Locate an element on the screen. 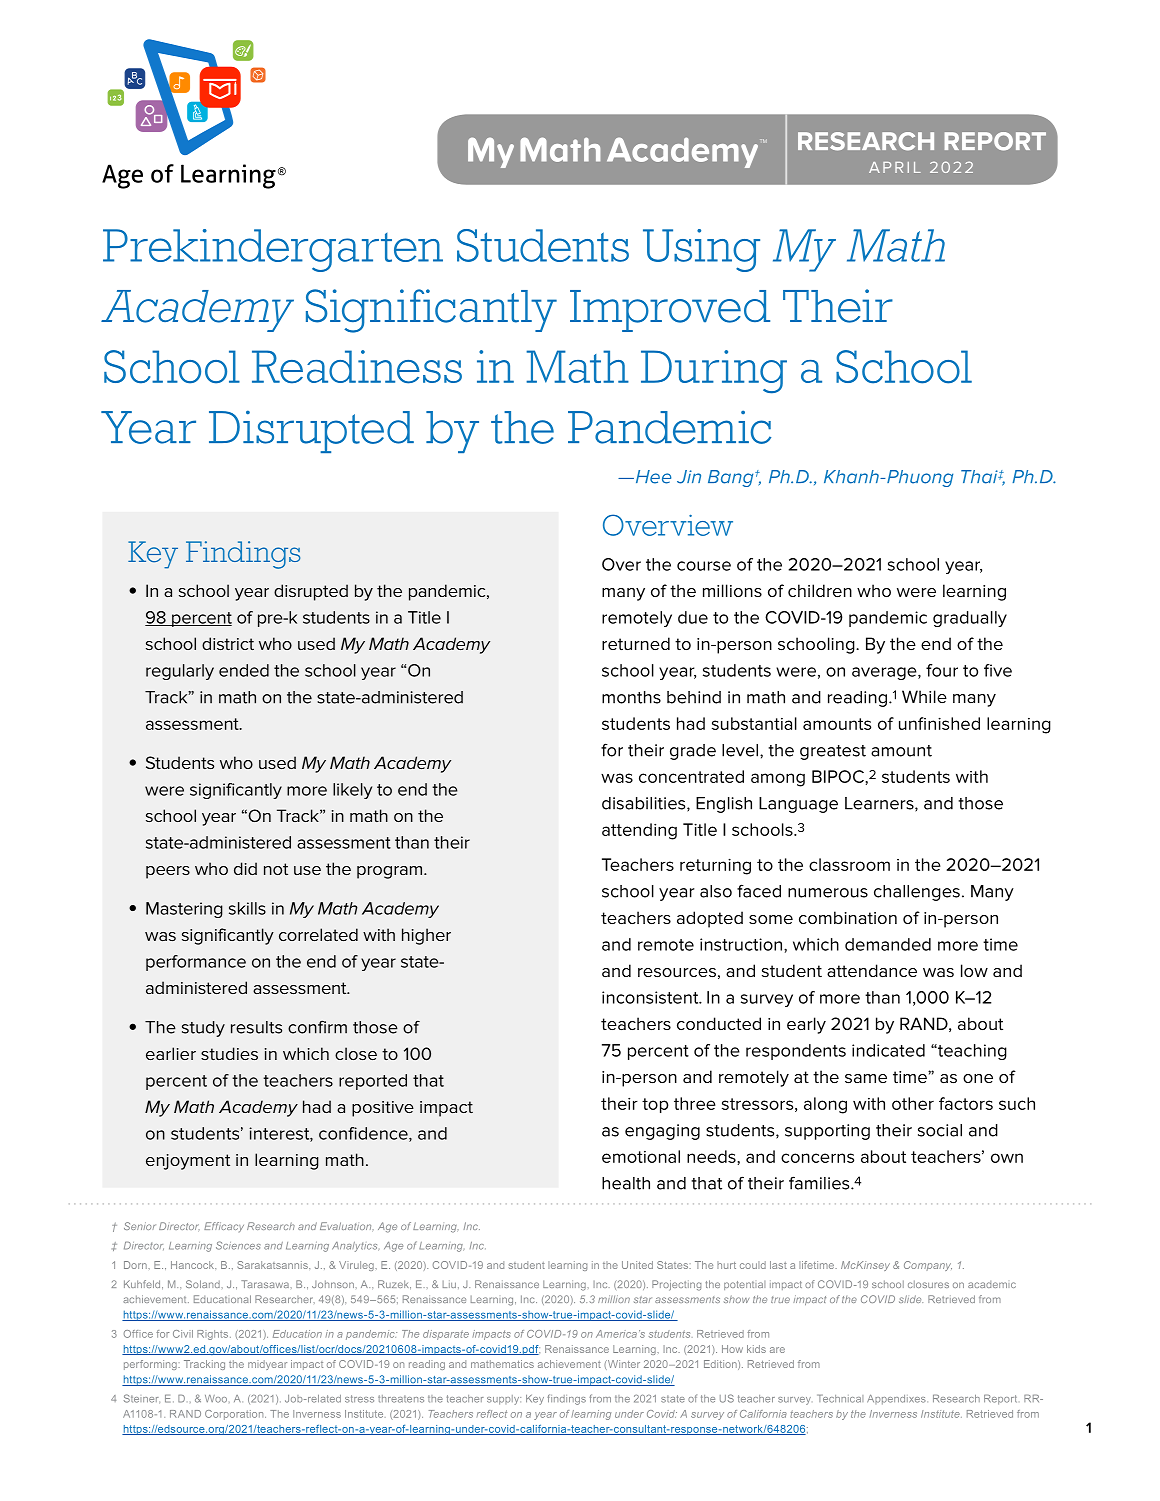 Image resolution: width=1160 pixels, height=1501 pixels. Improved is located at coordinates (670, 311).
